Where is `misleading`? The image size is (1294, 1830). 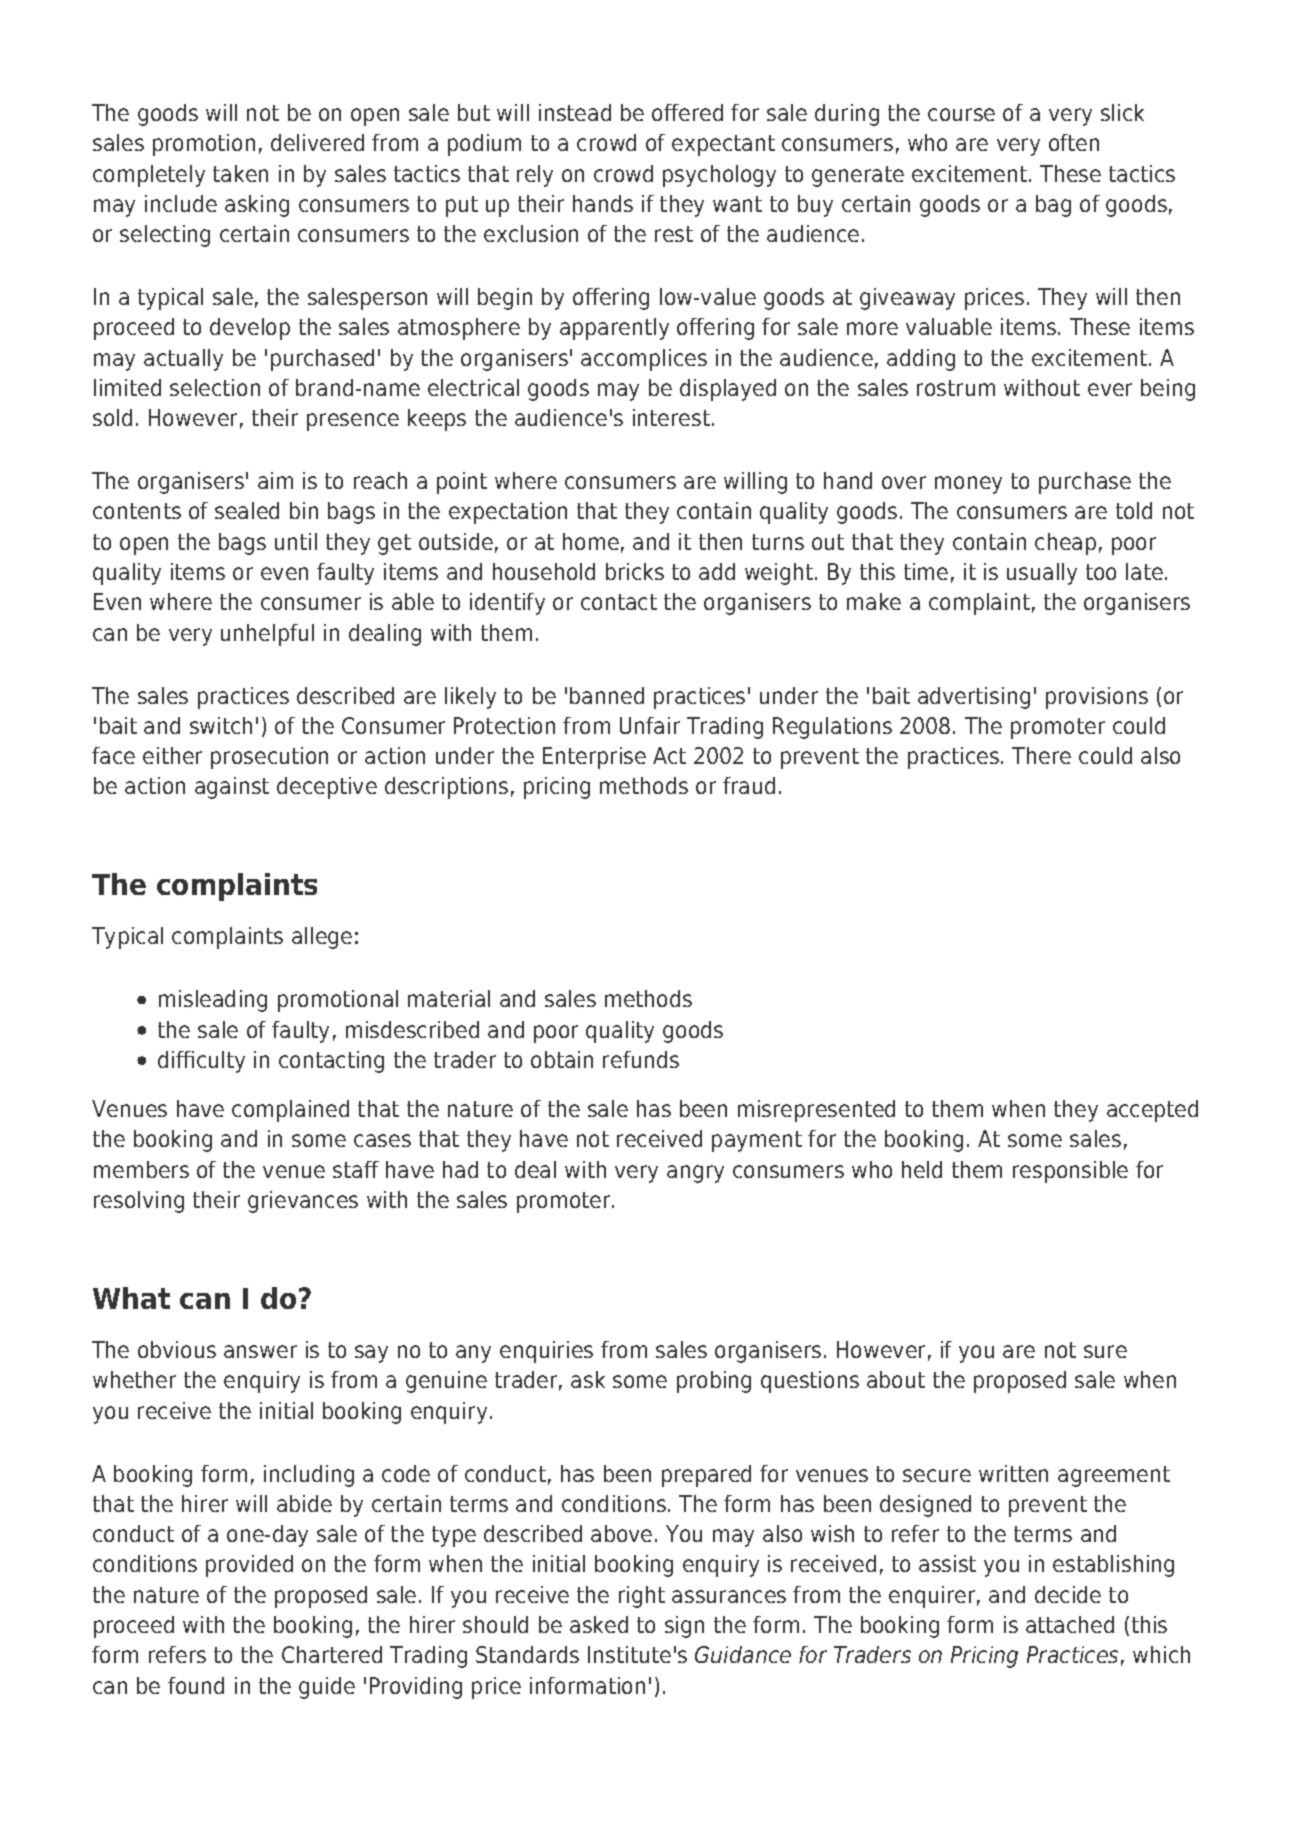
misleading is located at coordinates (213, 1001).
